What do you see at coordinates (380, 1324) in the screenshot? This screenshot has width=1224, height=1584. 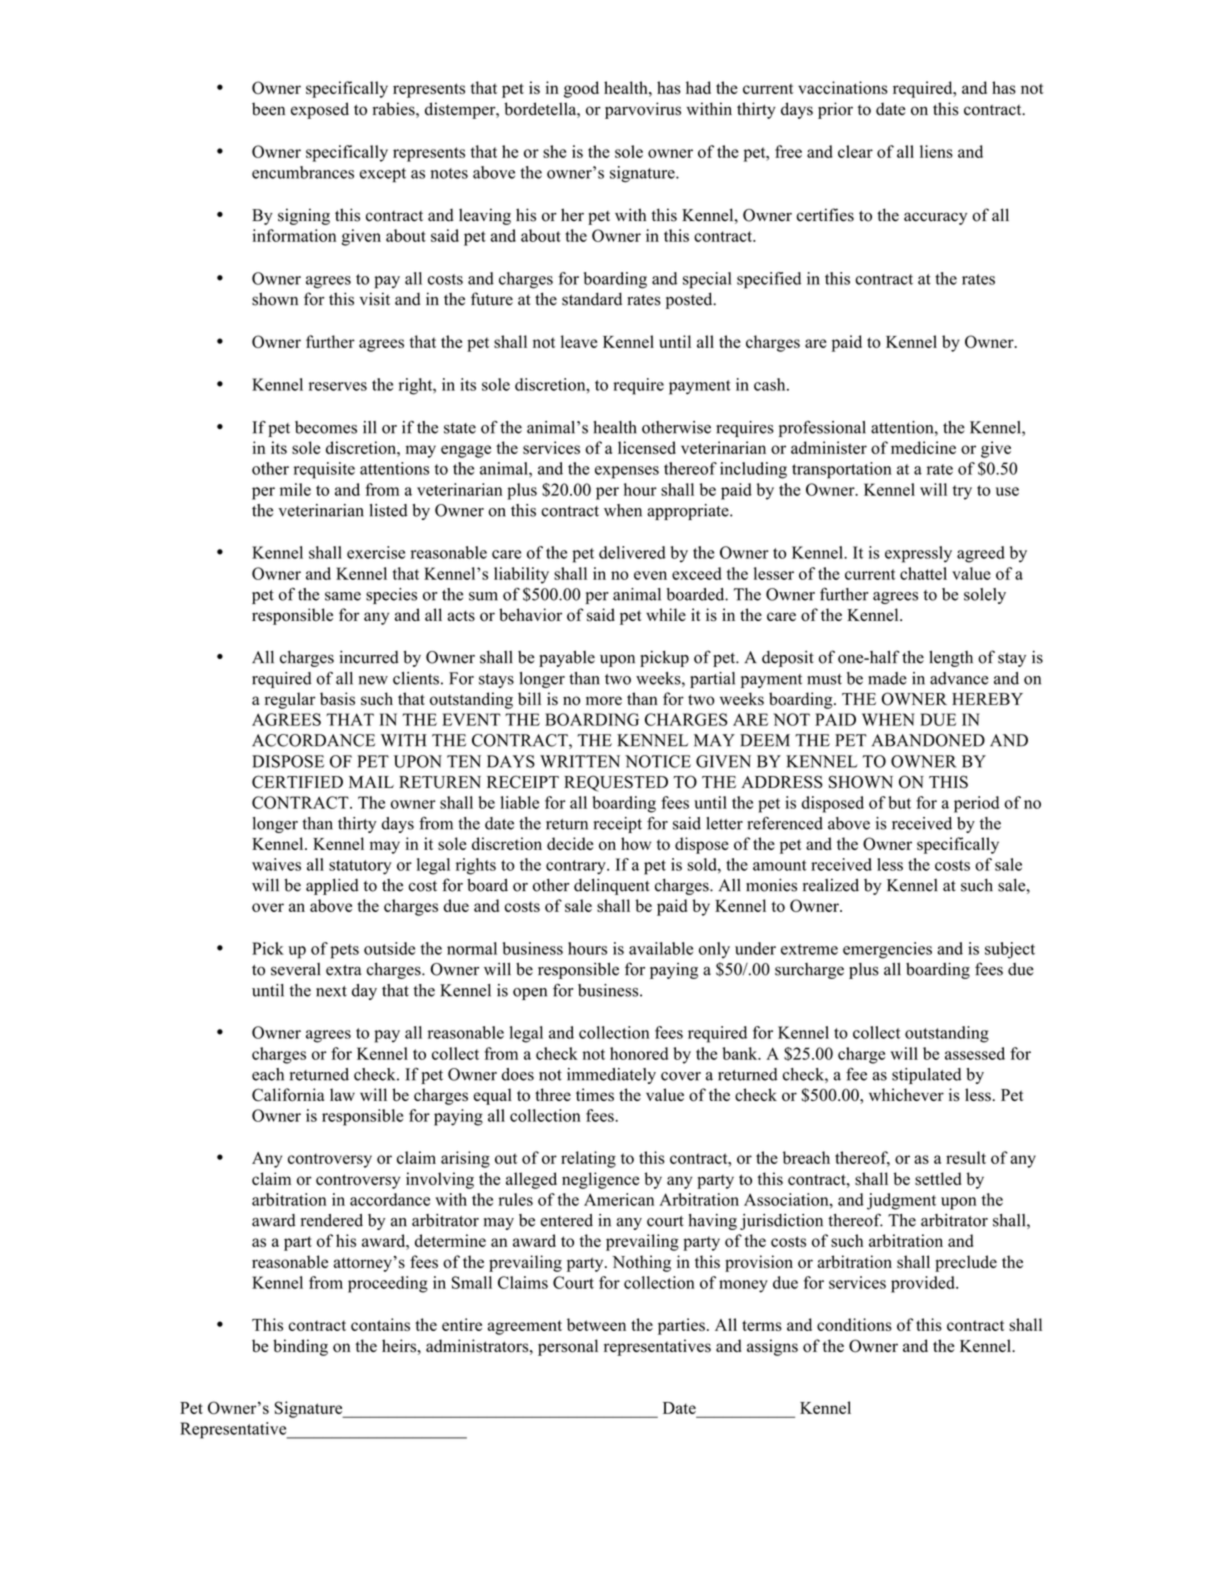 I see `contains` at bounding box center [380, 1324].
